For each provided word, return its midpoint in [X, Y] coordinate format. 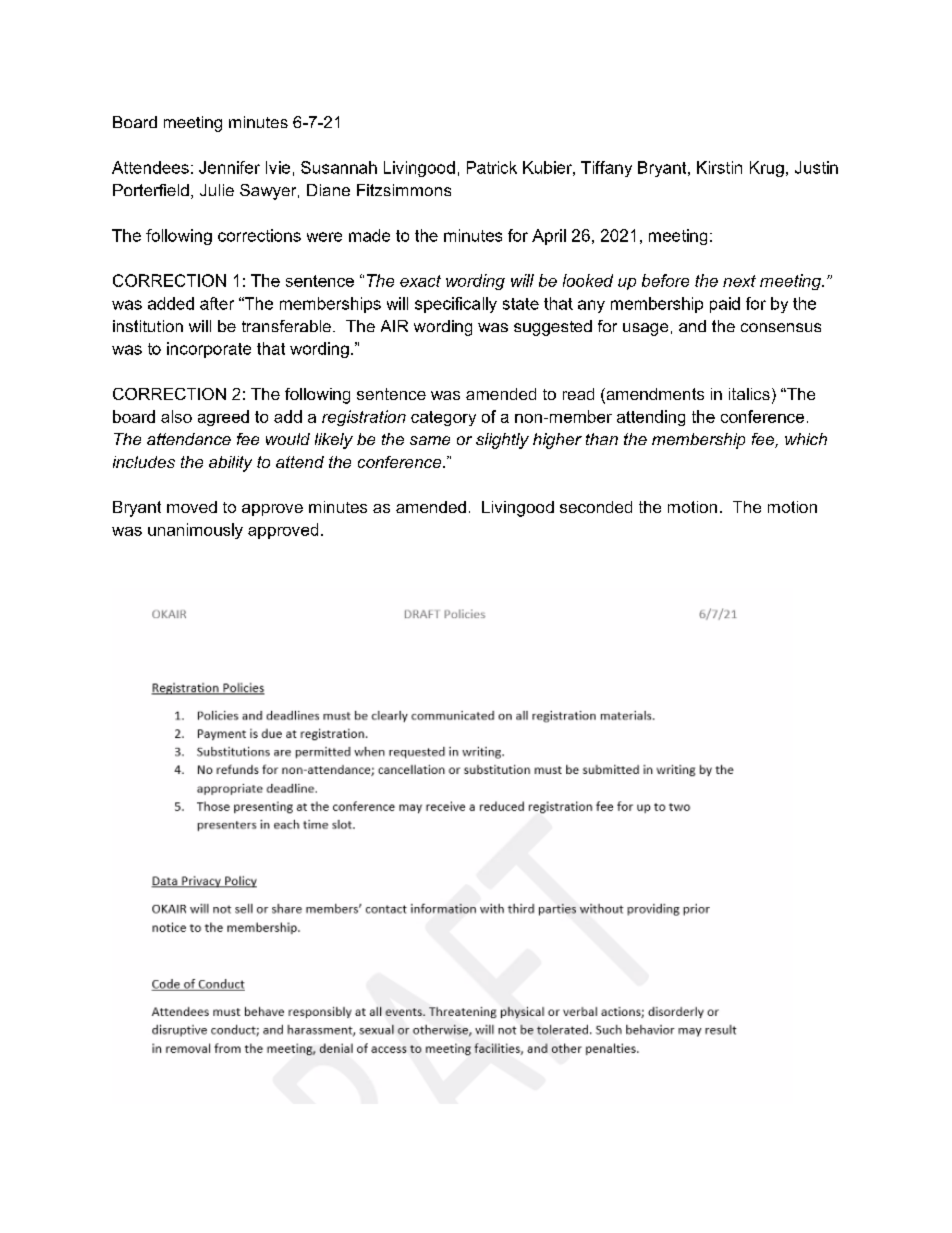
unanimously [195, 531]
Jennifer [229, 167]
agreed [223, 418]
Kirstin [719, 167]
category [443, 418]
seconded [596, 507]
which [806, 439]
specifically [456, 305]
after [217, 303]
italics [749, 394]
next [739, 281]
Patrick [492, 167]
